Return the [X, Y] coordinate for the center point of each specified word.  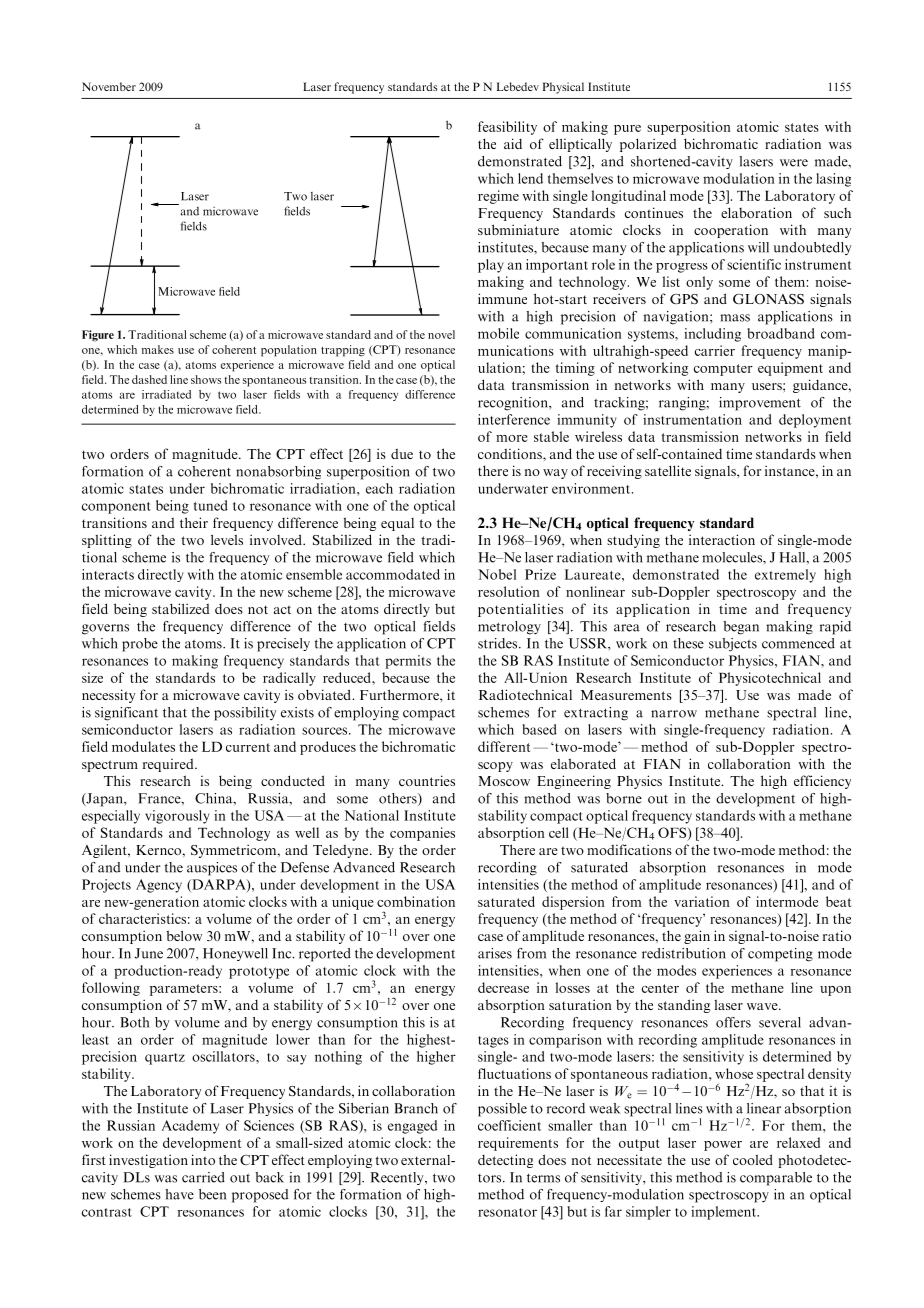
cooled [753, 1159]
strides [499, 643]
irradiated [166, 394]
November [109, 86]
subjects [733, 645]
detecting [505, 1161]
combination [416, 901]
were [794, 163]
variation [702, 901]
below [184, 935]
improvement [760, 404]
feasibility [507, 128]
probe [140, 645]
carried [203, 1177]
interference [514, 419]
